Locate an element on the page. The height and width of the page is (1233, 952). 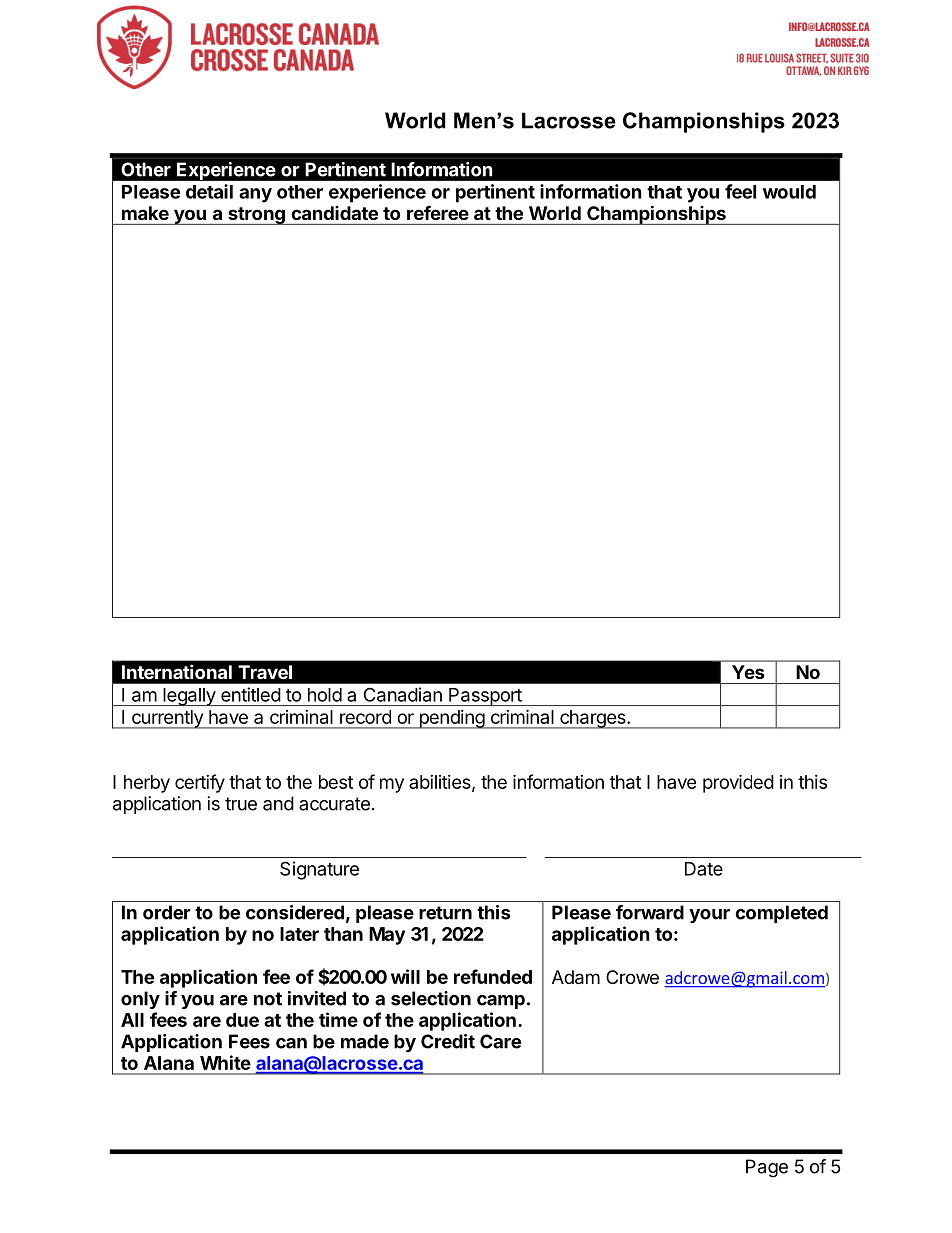
referee is located at coordinates (438, 213).
